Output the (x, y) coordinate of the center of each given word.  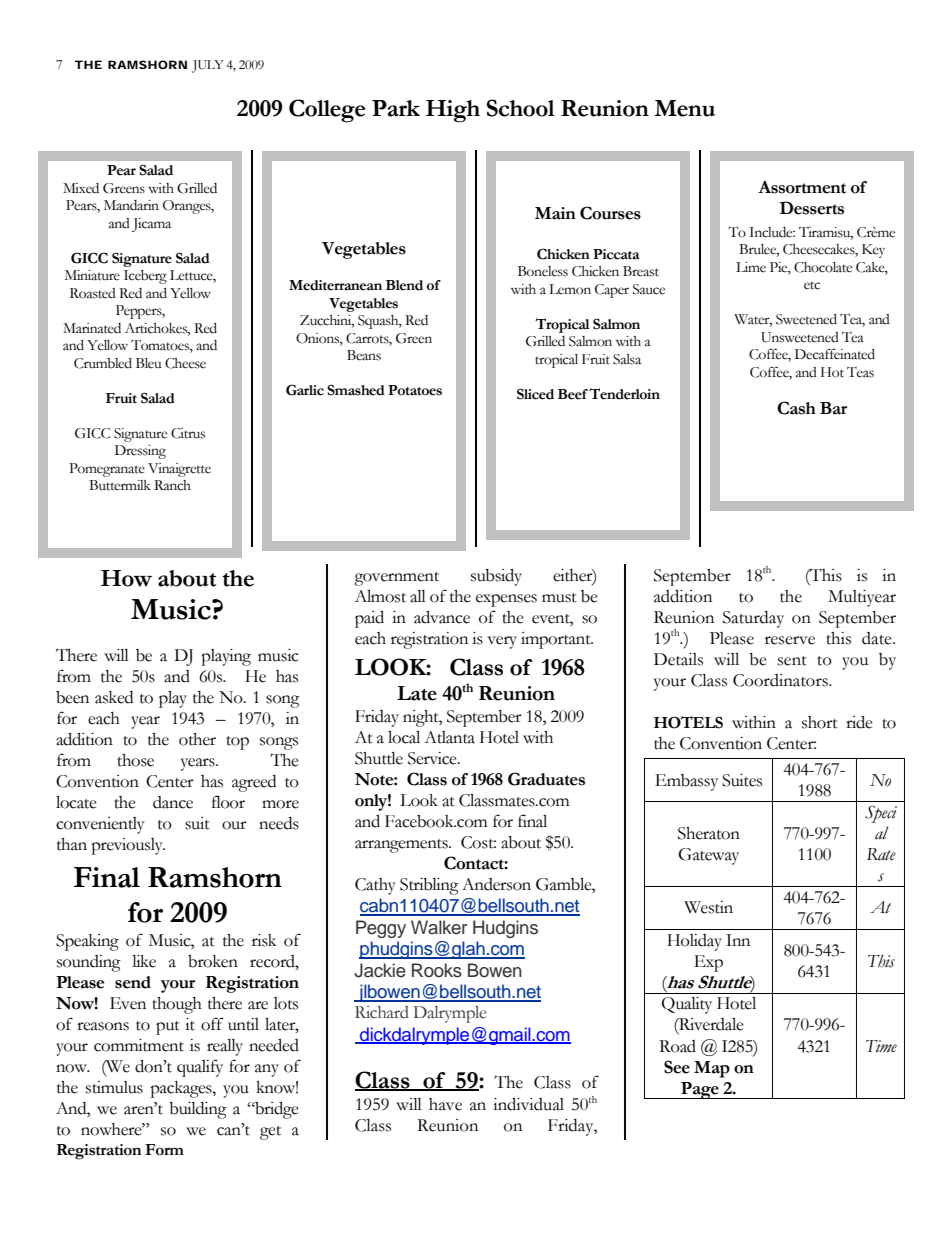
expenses (506, 600)
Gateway (708, 856)
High (453, 111)
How (126, 578)
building (198, 1110)
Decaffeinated (835, 354)
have (445, 1104)
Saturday (753, 619)
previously (128, 846)
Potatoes (415, 390)
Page (700, 1090)
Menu (684, 108)
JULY (208, 66)
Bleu (149, 363)
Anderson (496, 884)
